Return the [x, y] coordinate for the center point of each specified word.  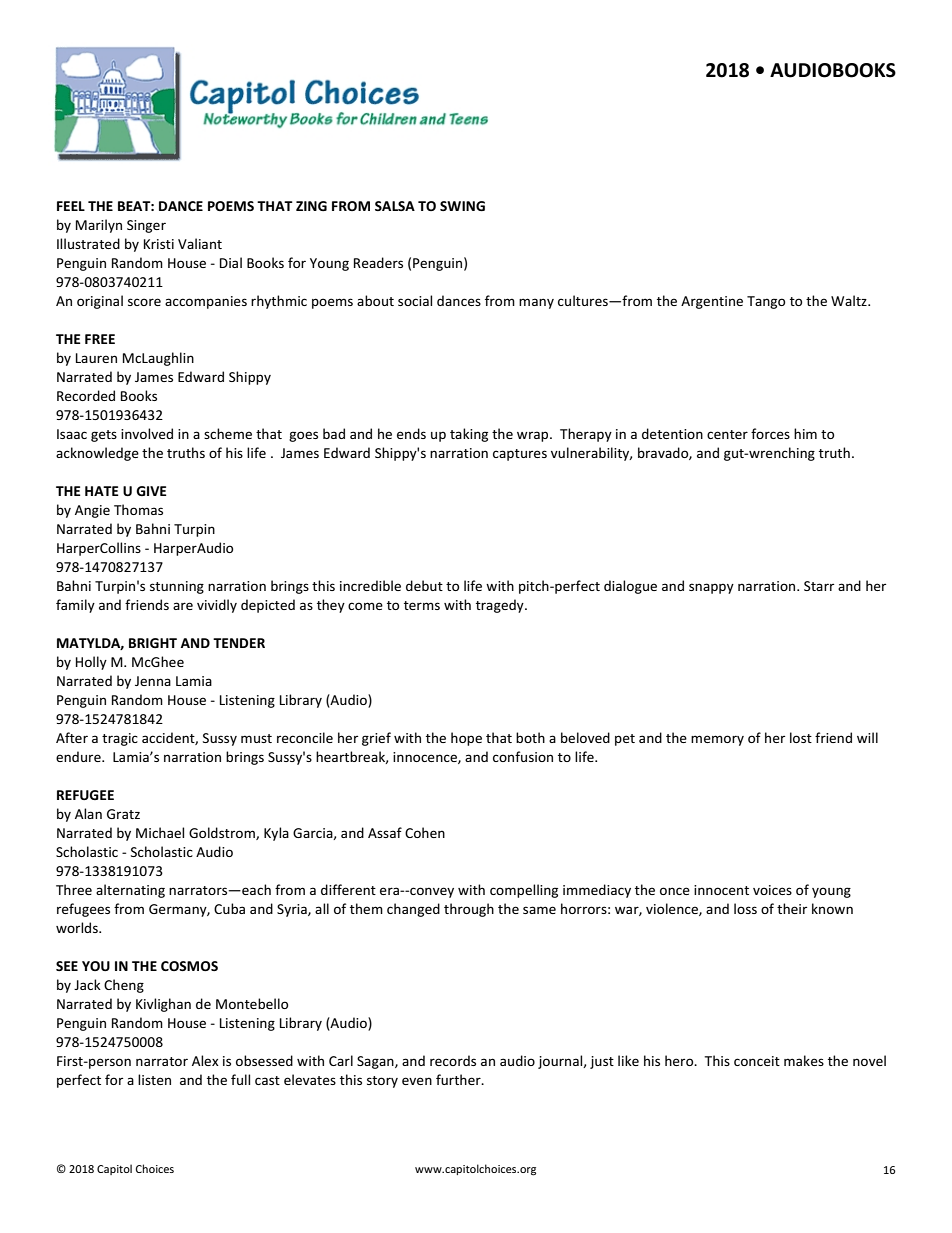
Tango [766, 302]
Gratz [123, 814]
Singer [146, 226]
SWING [462, 206]
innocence [426, 758]
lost [801, 737]
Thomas [138, 509]
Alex [205, 1060]
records [453, 1060]
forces [770, 433]
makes [804, 1060]
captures [520, 455]
